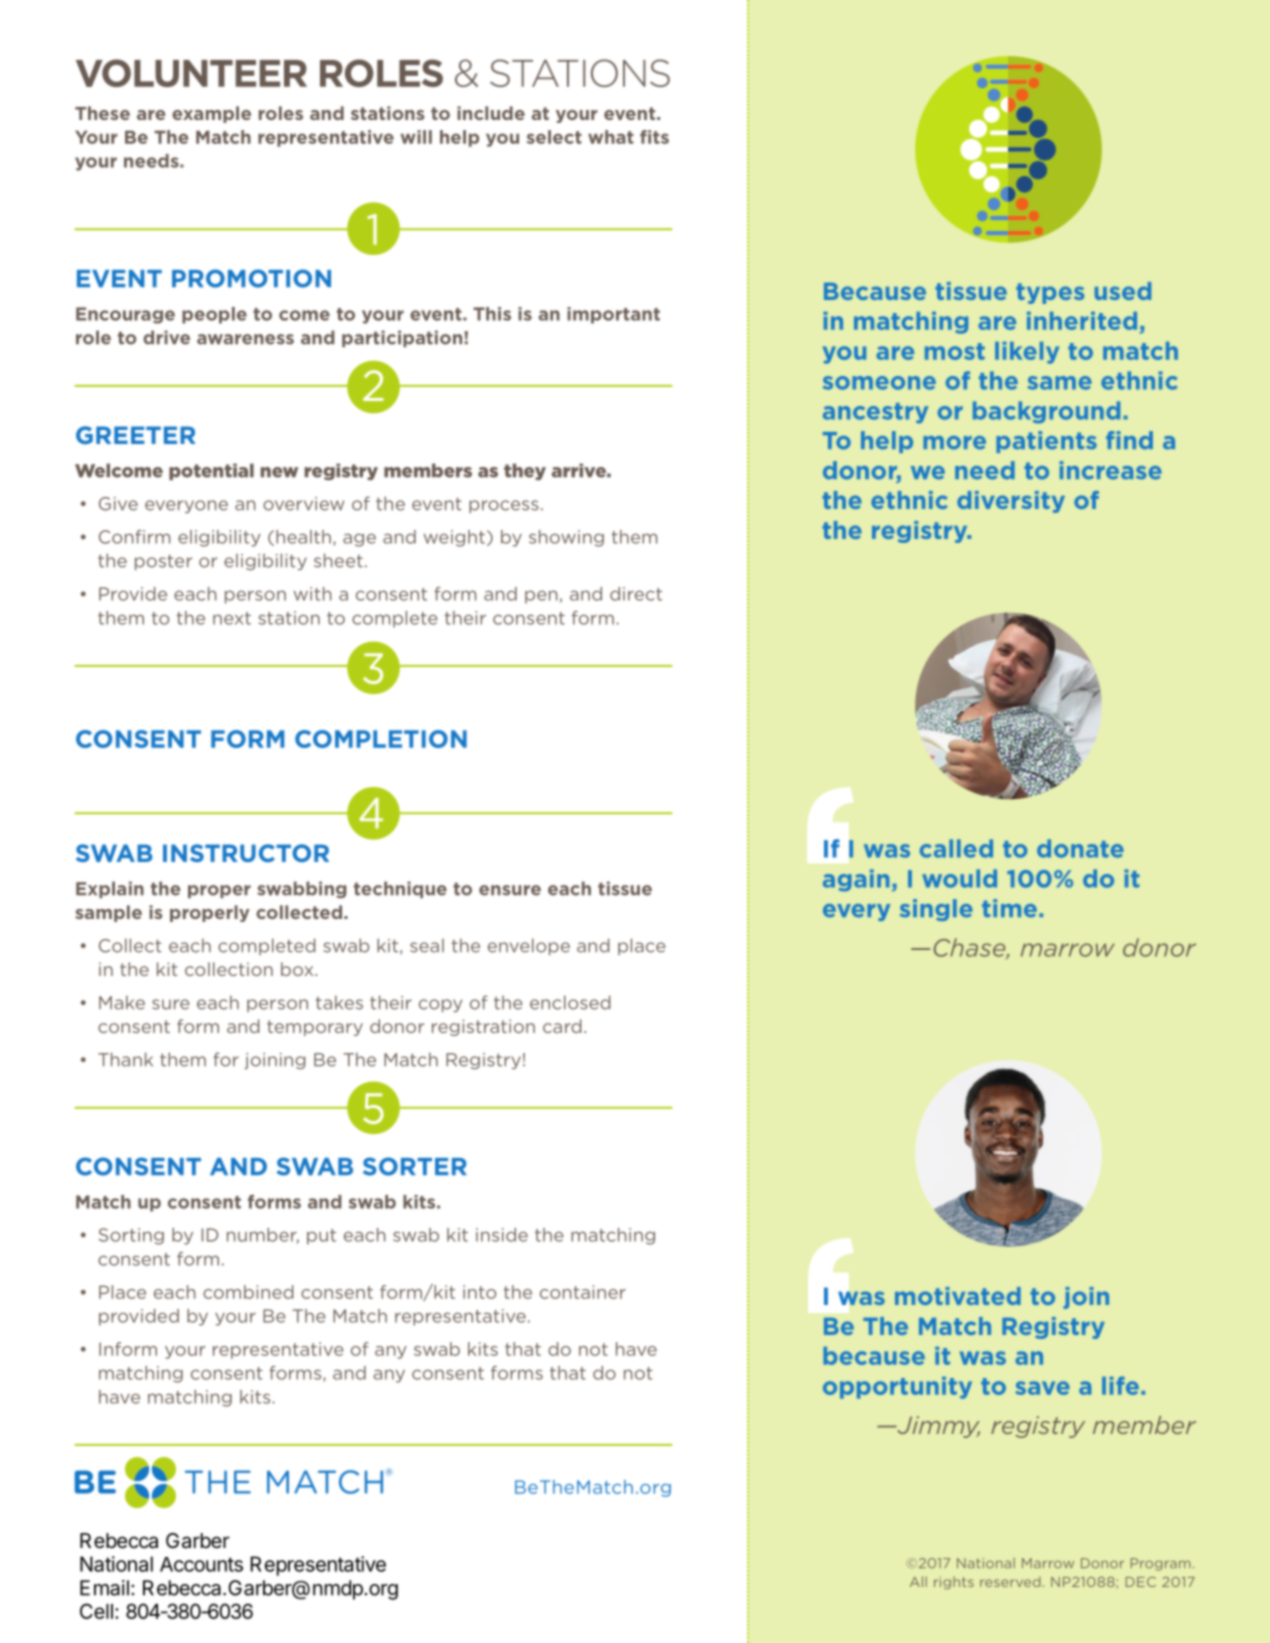 The width and height of the screenshot is (1270, 1643). I want to click on what, so click(611, 137).
